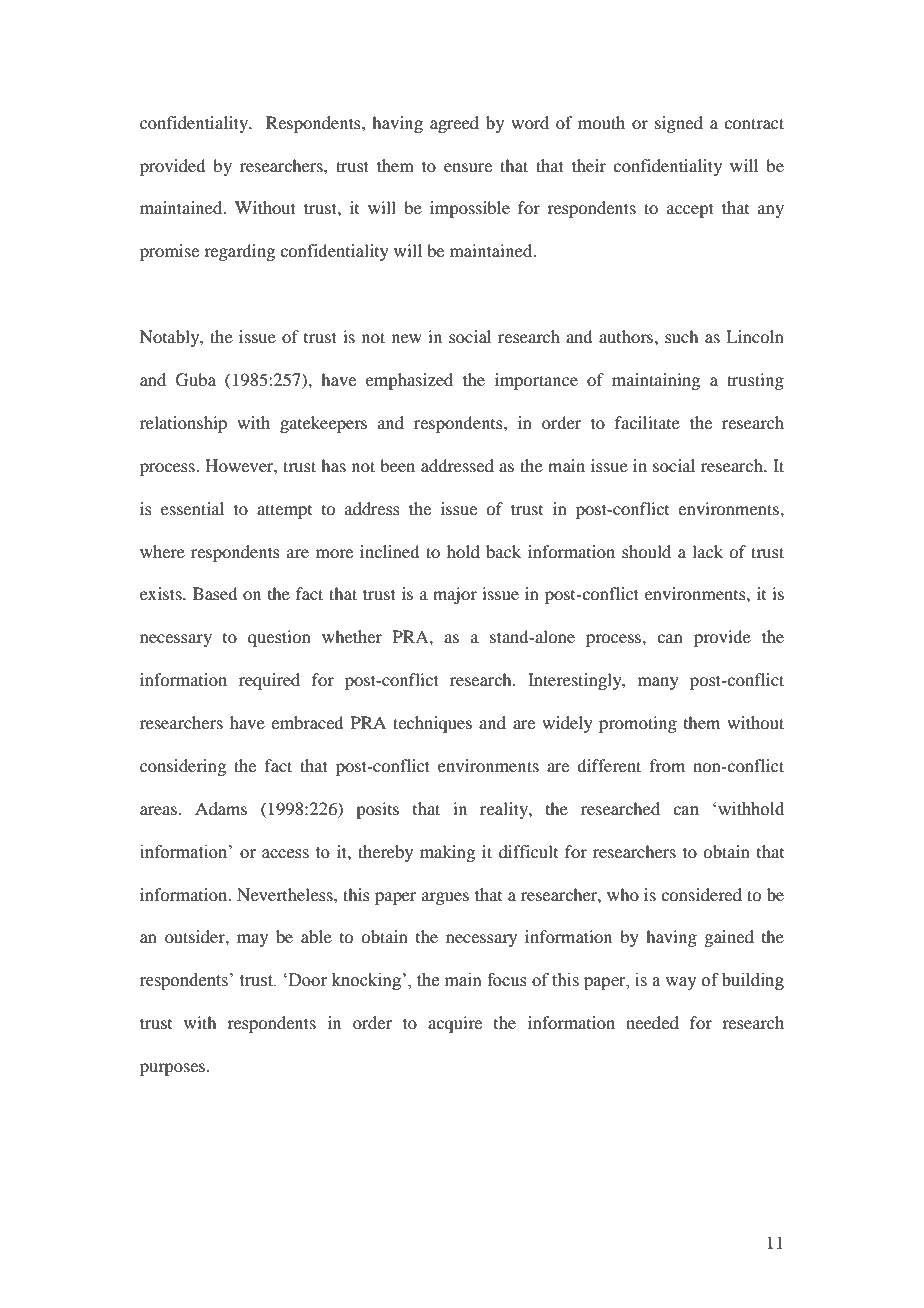  I want to click on lack, so click(707, 551).
